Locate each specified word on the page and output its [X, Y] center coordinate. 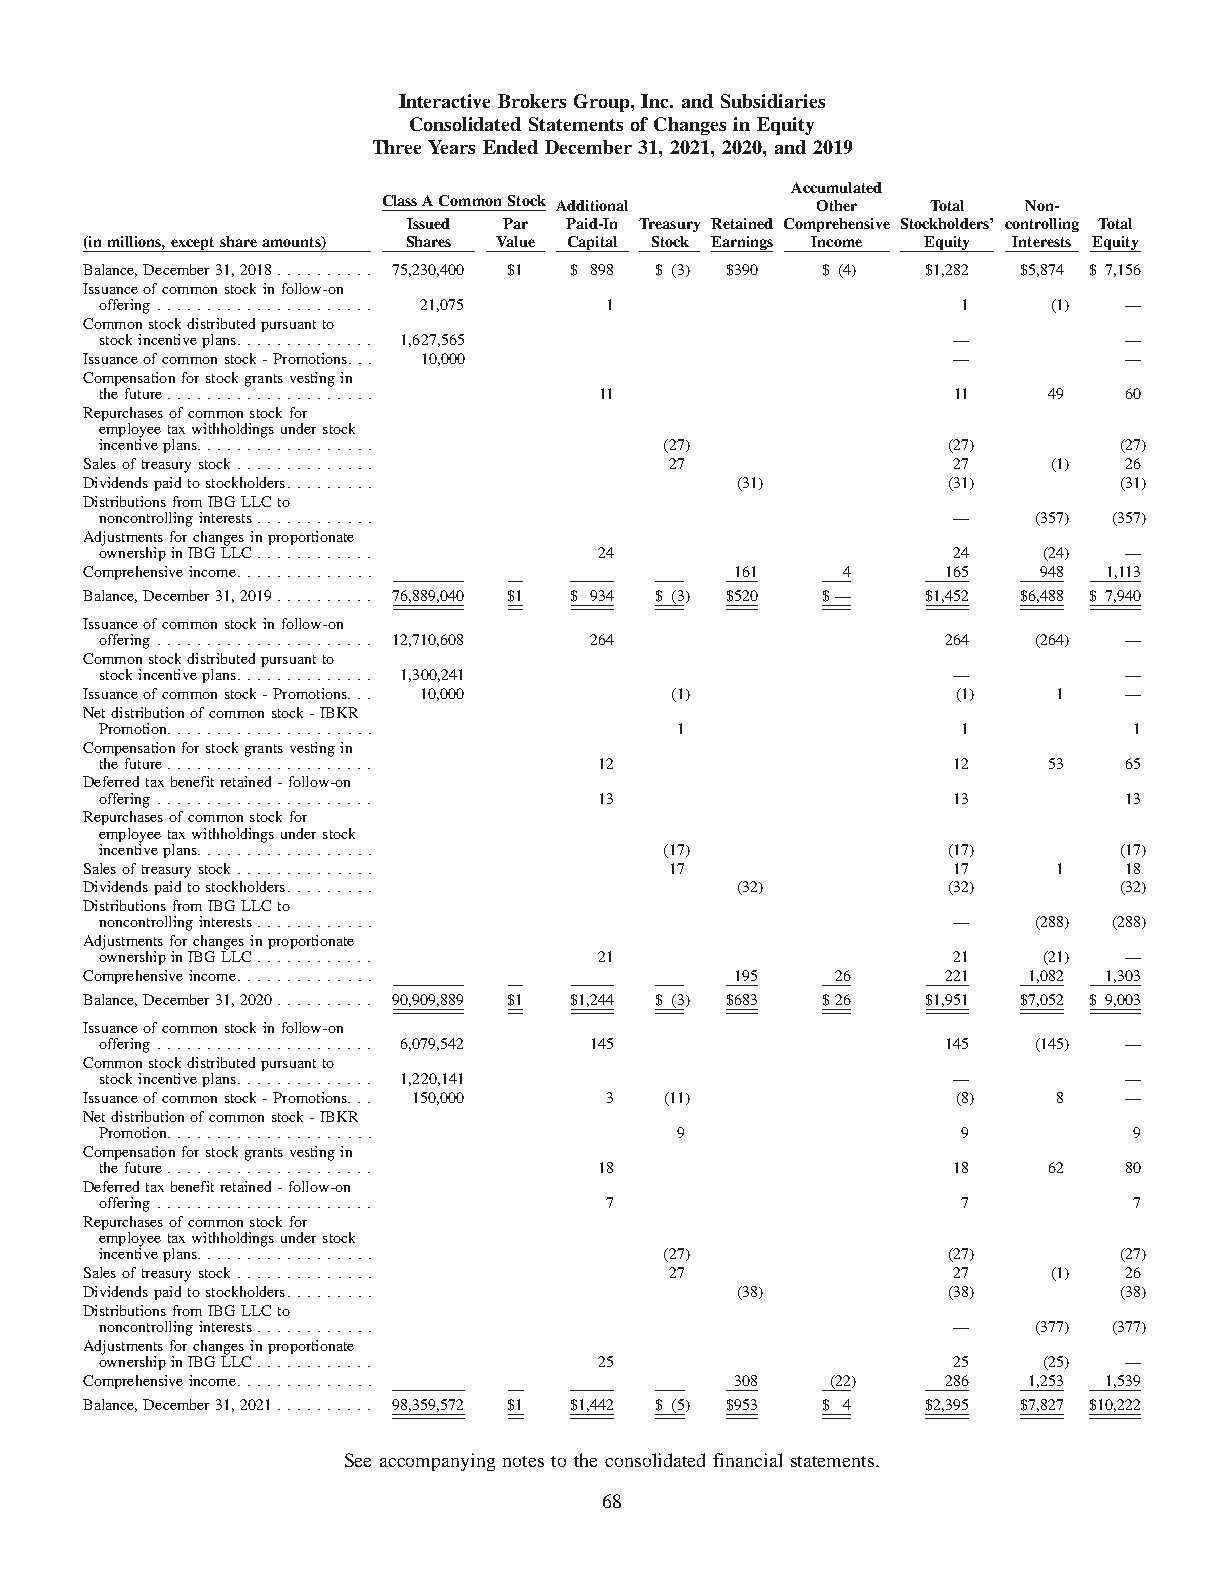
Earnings [742, 244]
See [358, 1460]
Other [837, 205]
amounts [292, 243]
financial [747, 1460]
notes [523, 1461]
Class [400, 200]
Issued [428, 223]
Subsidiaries [773, 101]
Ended [510, 147]
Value [515, 241]
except [193, 244]
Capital [592, 244]
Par [515, 223]
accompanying [437, 1462]
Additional [592, 205]
